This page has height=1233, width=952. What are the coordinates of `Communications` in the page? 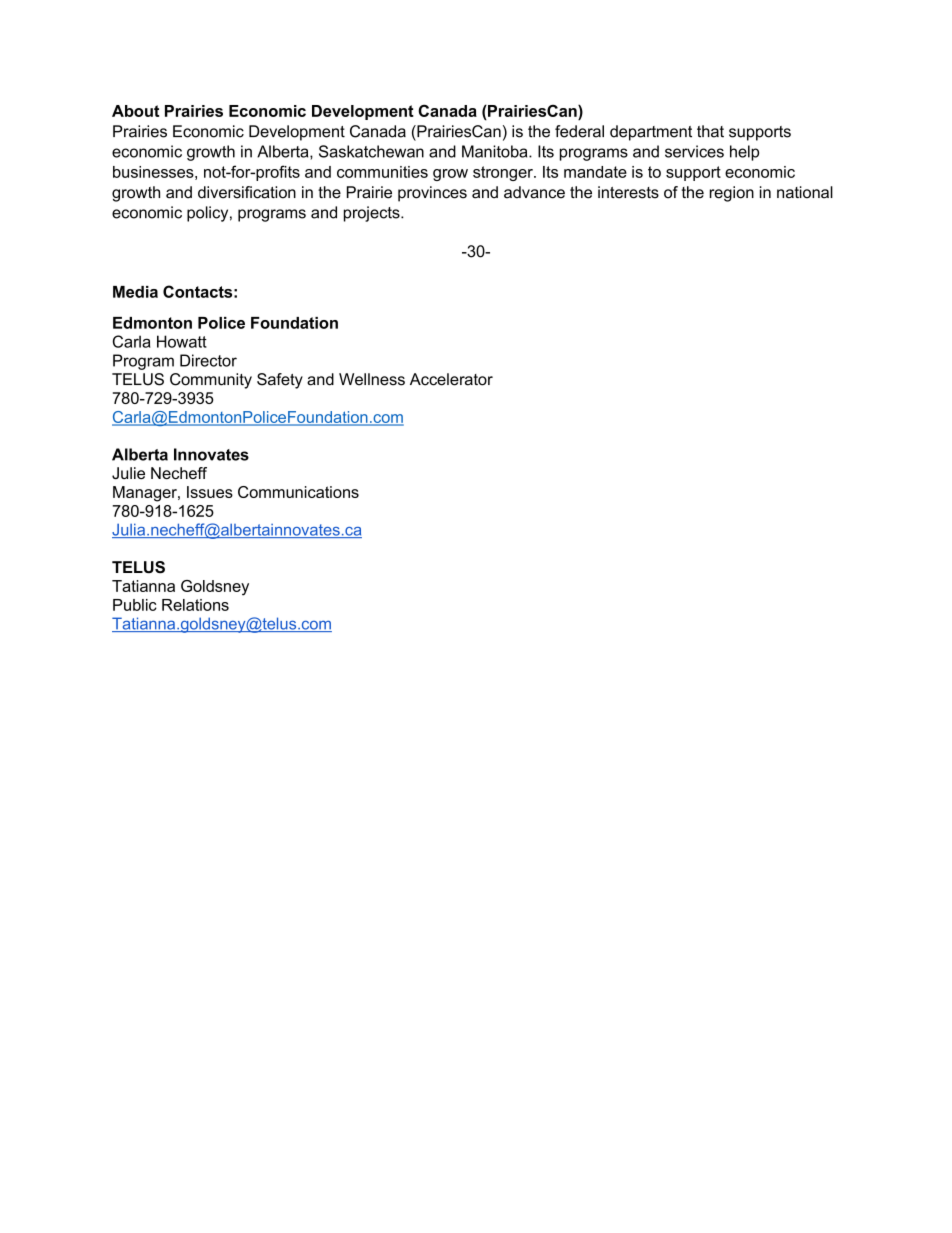 It's located at (298, 492).
